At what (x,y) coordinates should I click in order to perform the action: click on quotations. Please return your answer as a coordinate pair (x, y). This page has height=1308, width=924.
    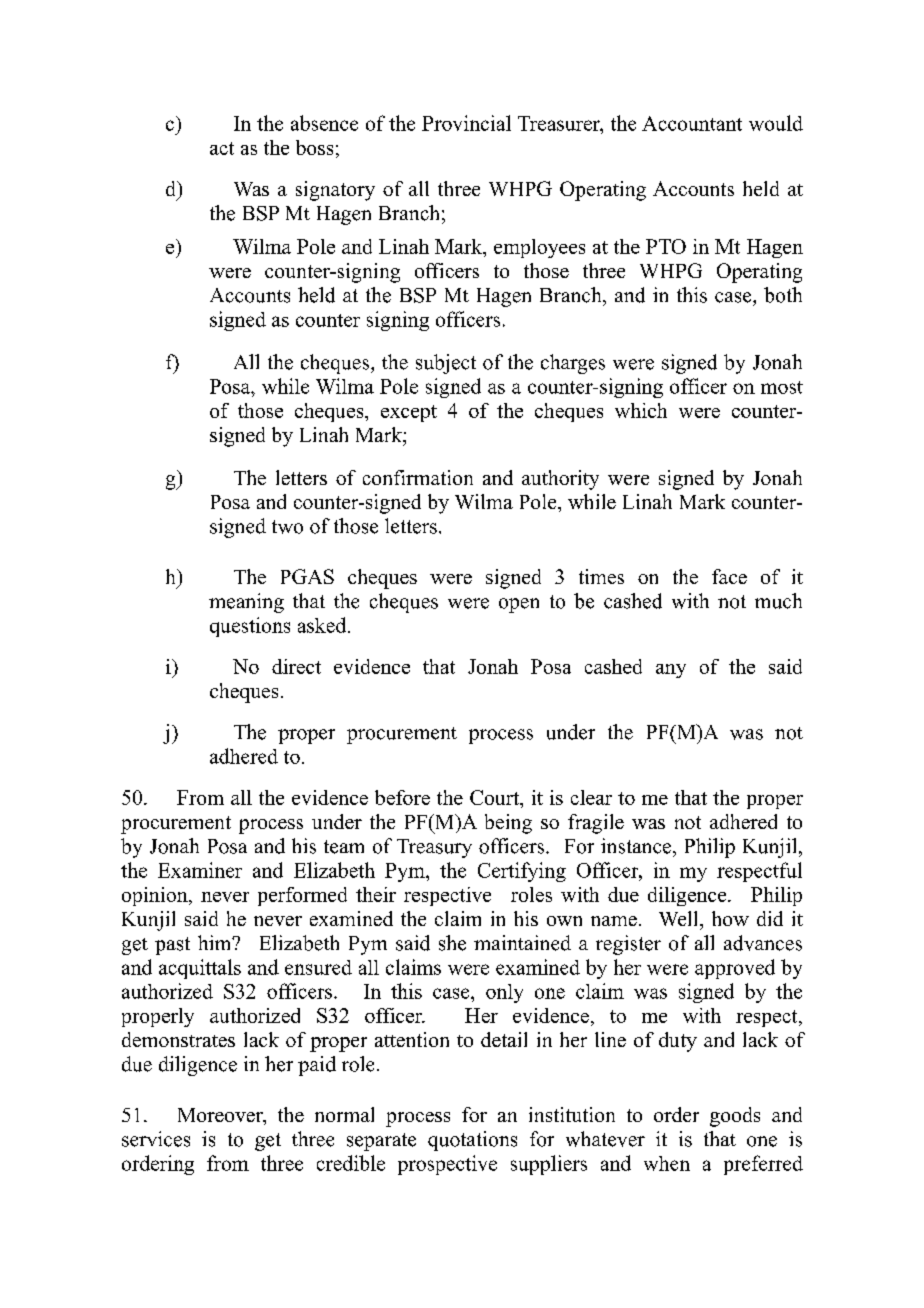
    Looking at the image, I should click on (472, 1141).
